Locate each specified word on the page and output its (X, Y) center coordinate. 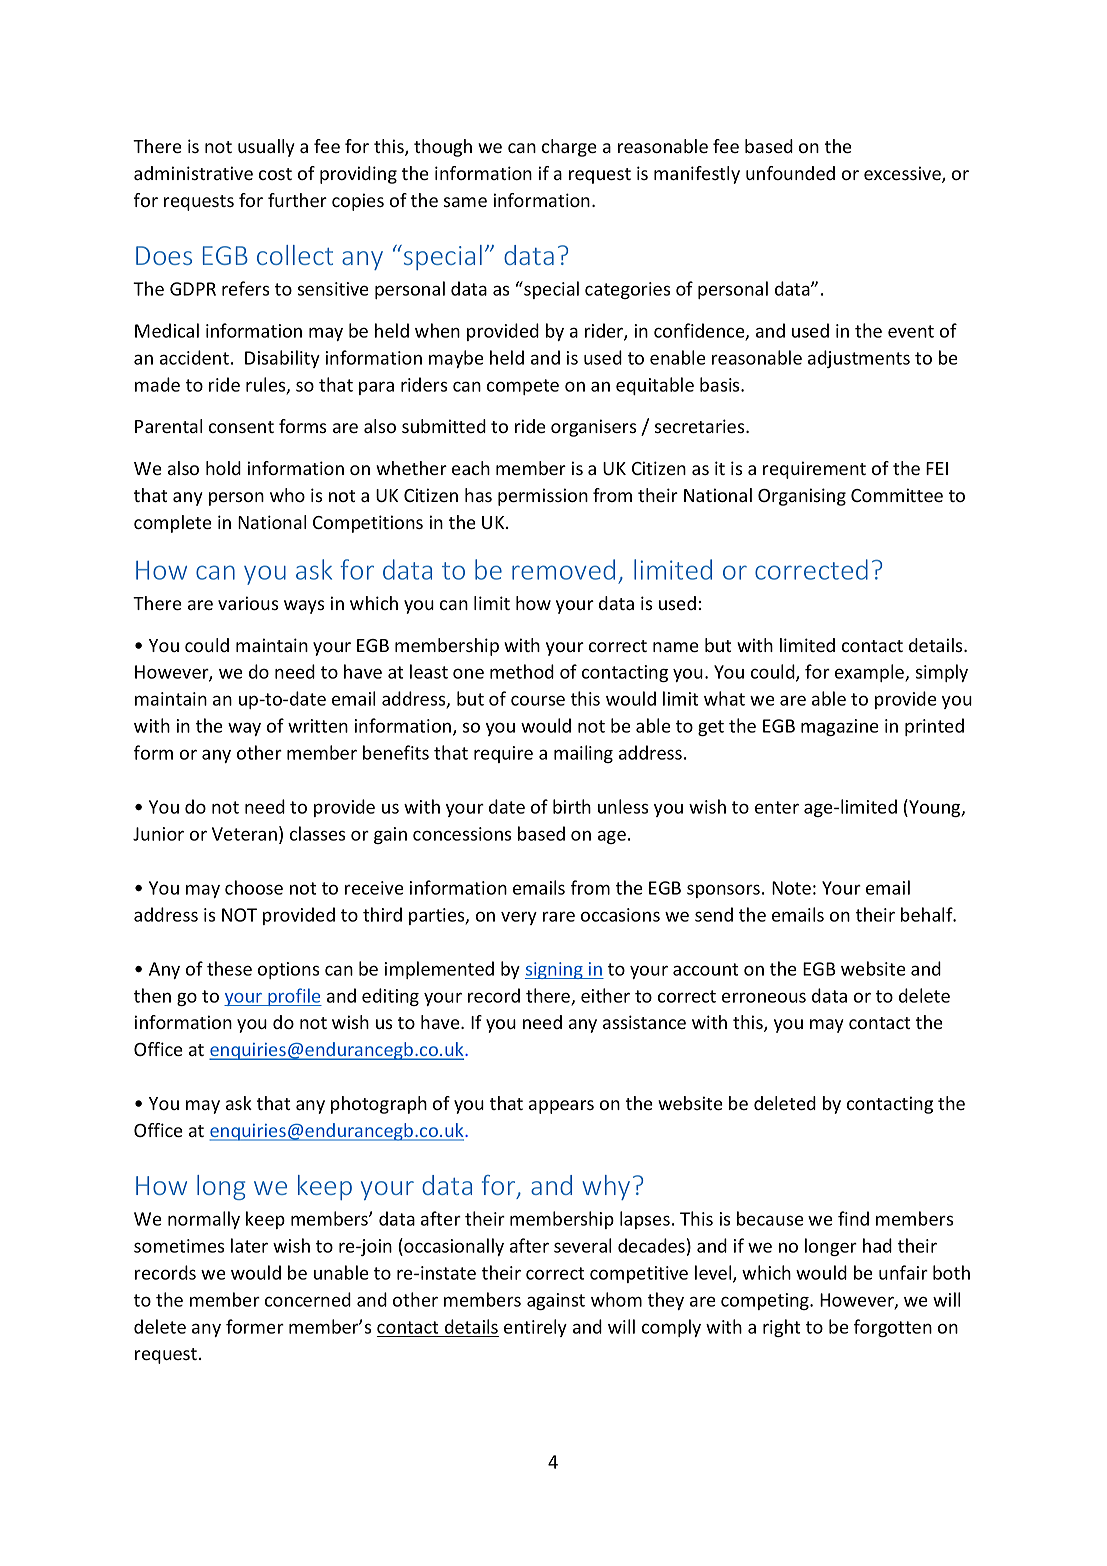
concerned (308, 1299)
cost (275, 174)
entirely (535, 1328)
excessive (903, 174)
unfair (903, 1272)
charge (569, 148)
